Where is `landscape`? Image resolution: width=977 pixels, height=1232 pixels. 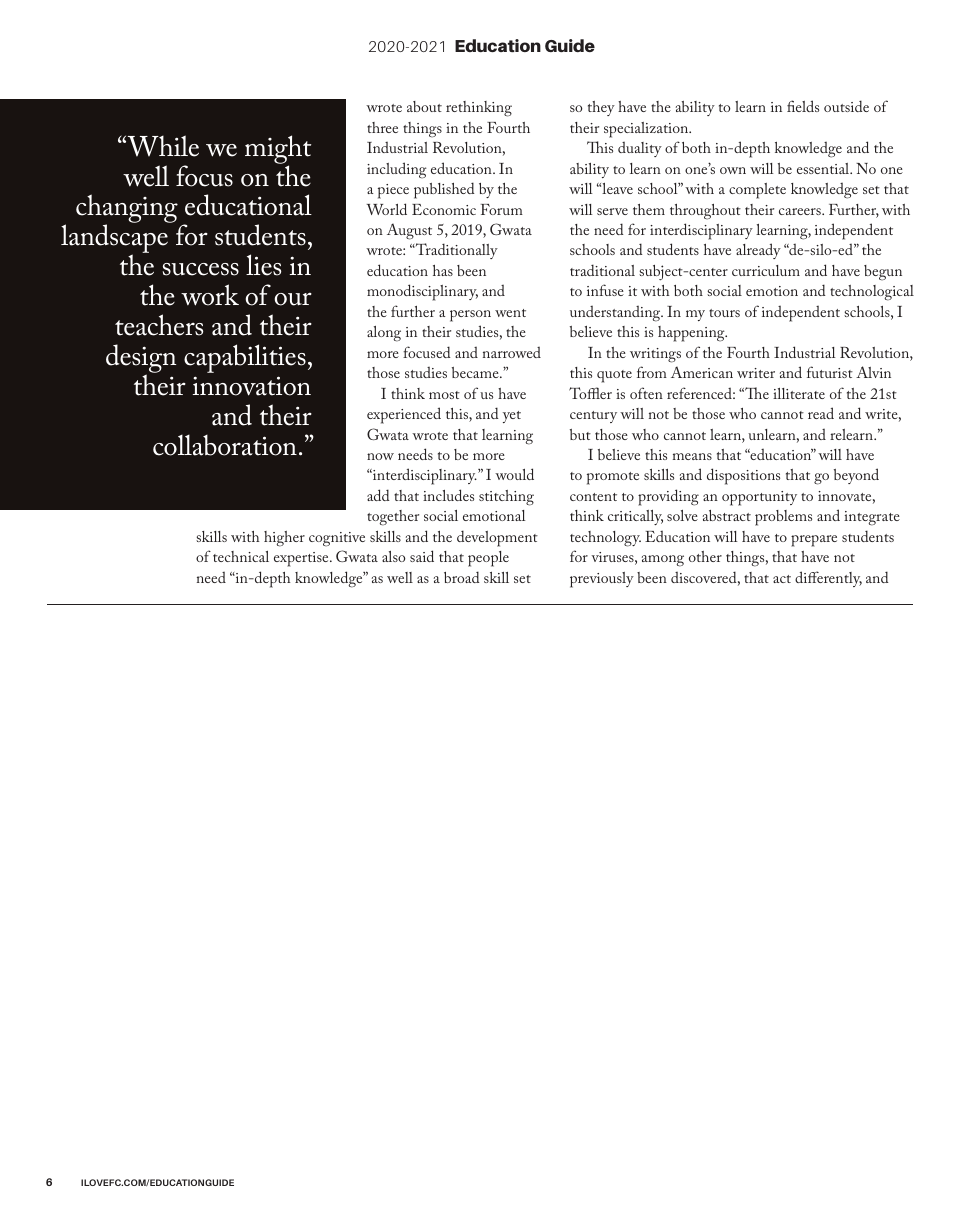 landscape is located at coordinates (114, 240).
